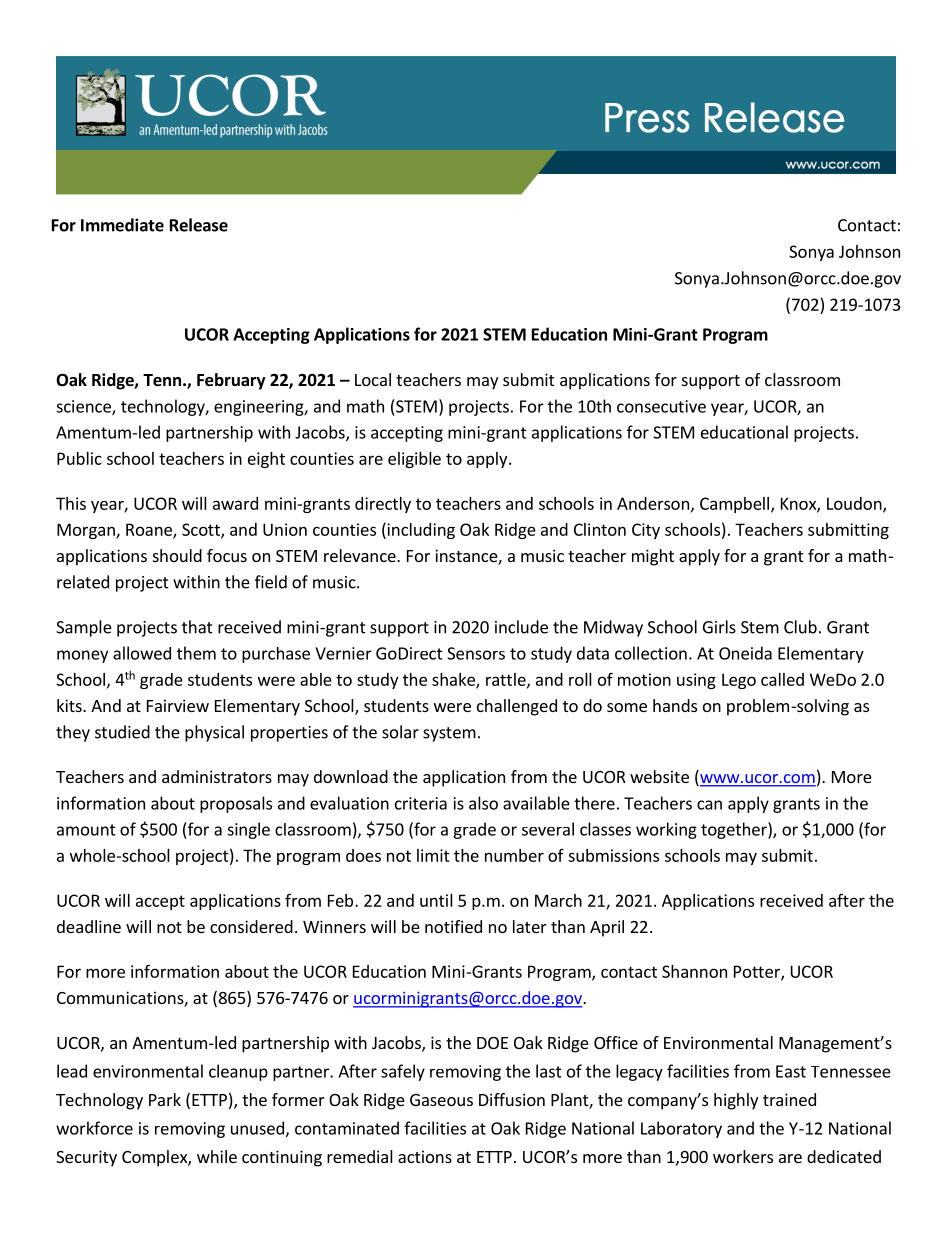 The height and width of the image is (1233, 952). What do you see at coordinates (433, 855) in the image?
I see `limit` at bounding box center [433, 855].
